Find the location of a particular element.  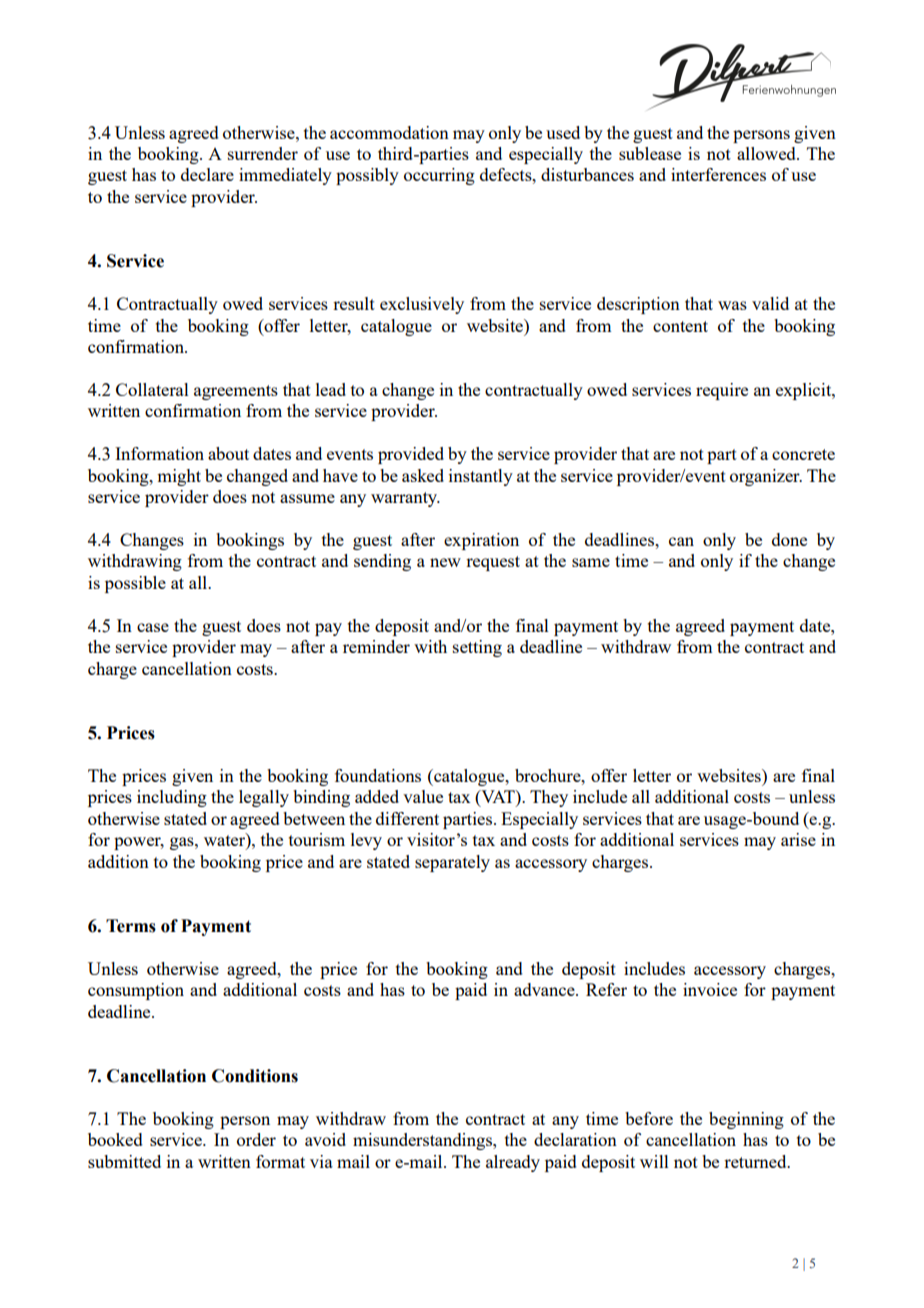

Terms is located at coordinates (131, 926).
